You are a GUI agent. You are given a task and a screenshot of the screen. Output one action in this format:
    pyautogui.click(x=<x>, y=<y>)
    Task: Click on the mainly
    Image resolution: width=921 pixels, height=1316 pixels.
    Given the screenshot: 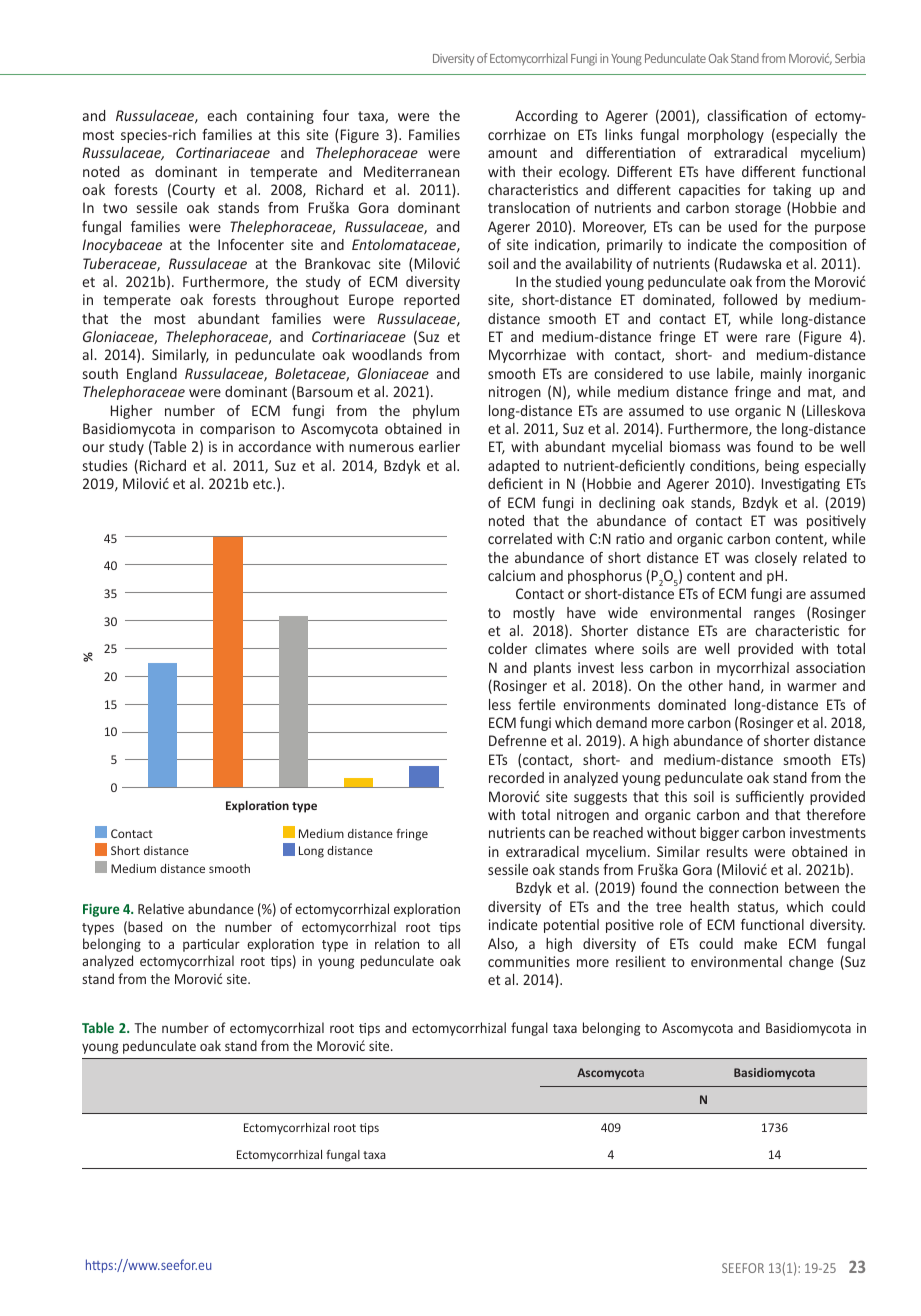 What is the action you would take?
    pyautogui.click(x=781, y=375)
